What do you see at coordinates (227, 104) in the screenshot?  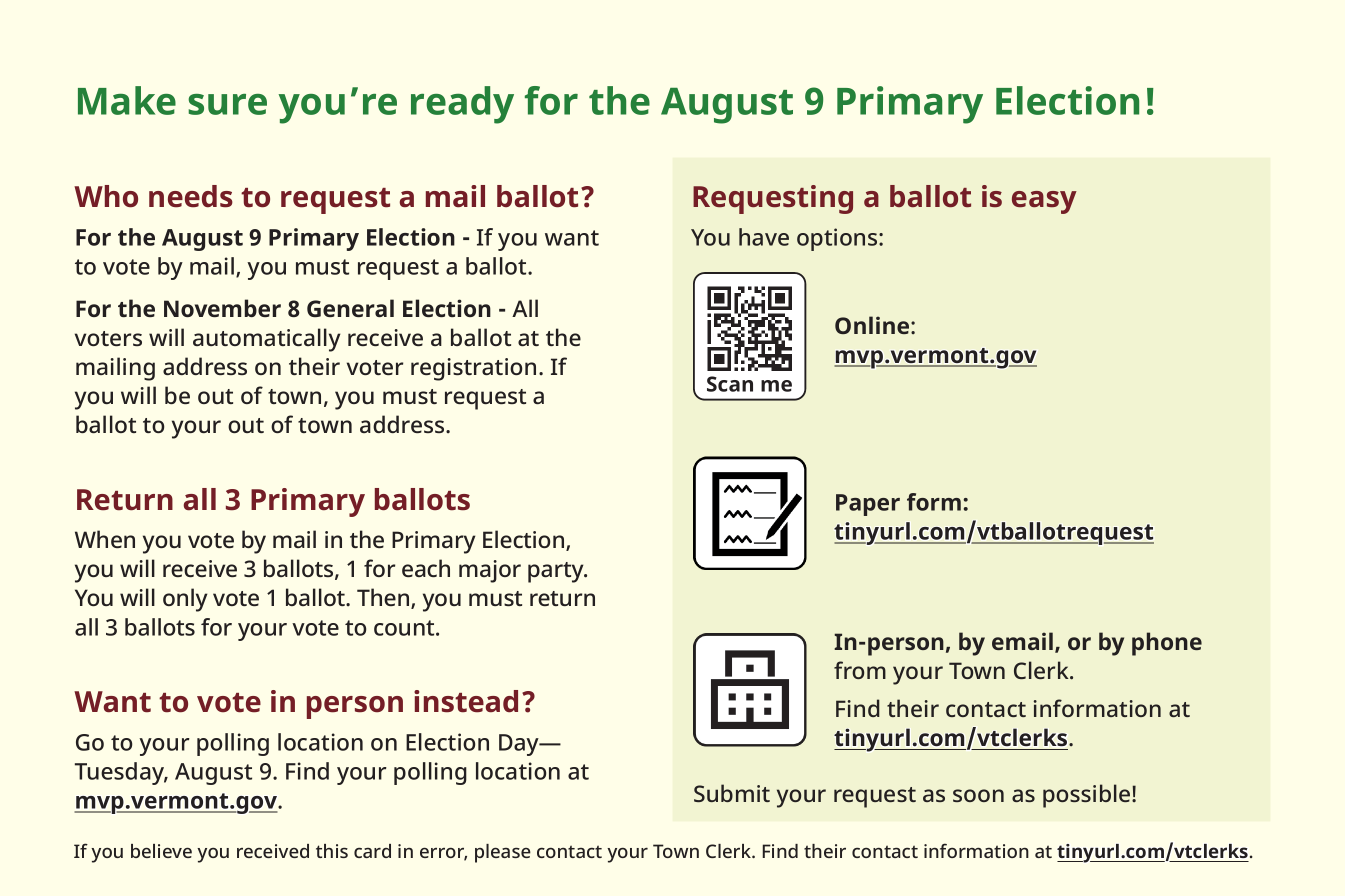 I see `sure` at bounding box center [227, 104].
